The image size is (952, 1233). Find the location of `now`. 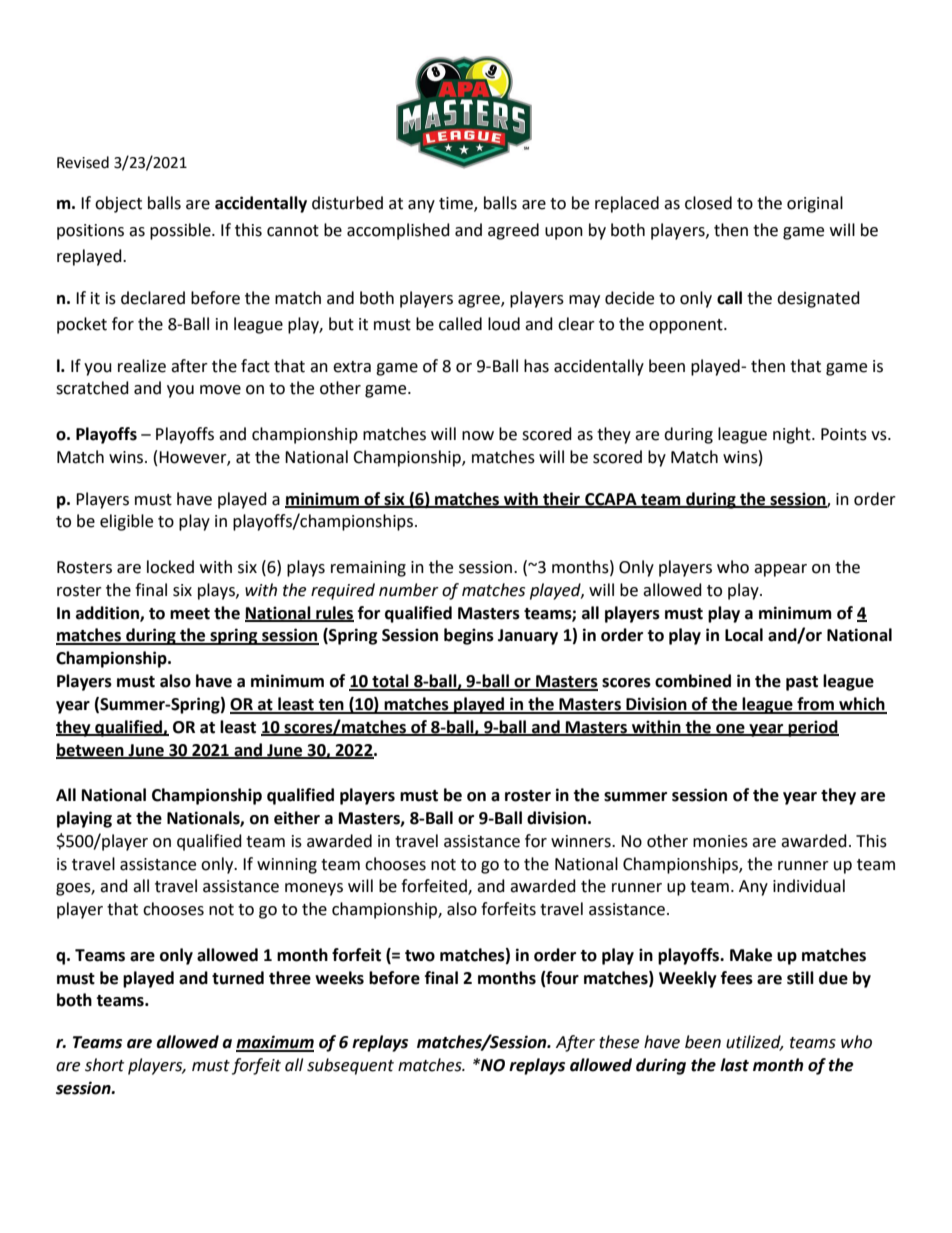

now is located at coordinates (478, 436).
